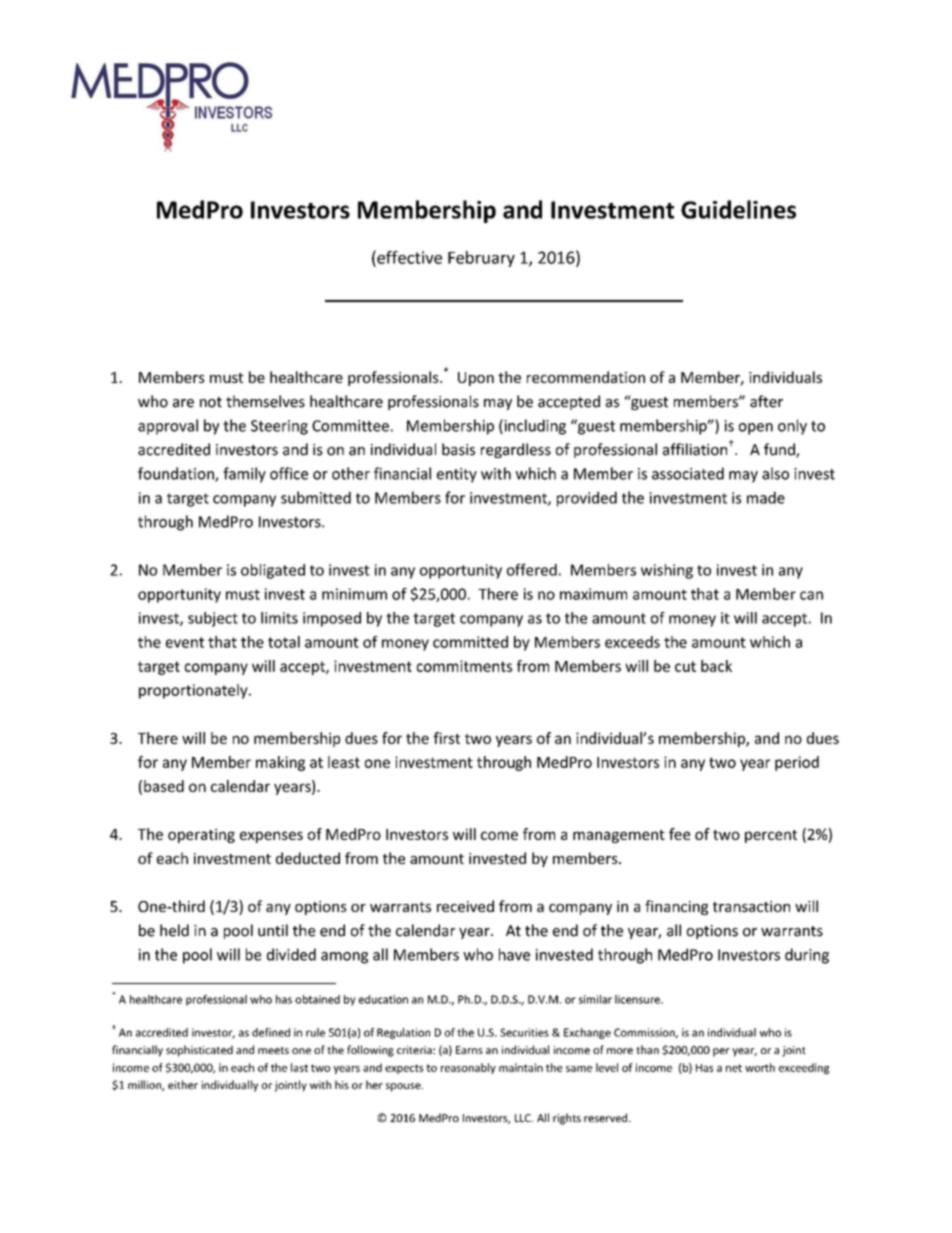 The width and height of the screenshot is (952, 1233). What do you see at coordinates (464, 666) in the screenshot?
I see `commitments` at bounding box center [464, 666].
